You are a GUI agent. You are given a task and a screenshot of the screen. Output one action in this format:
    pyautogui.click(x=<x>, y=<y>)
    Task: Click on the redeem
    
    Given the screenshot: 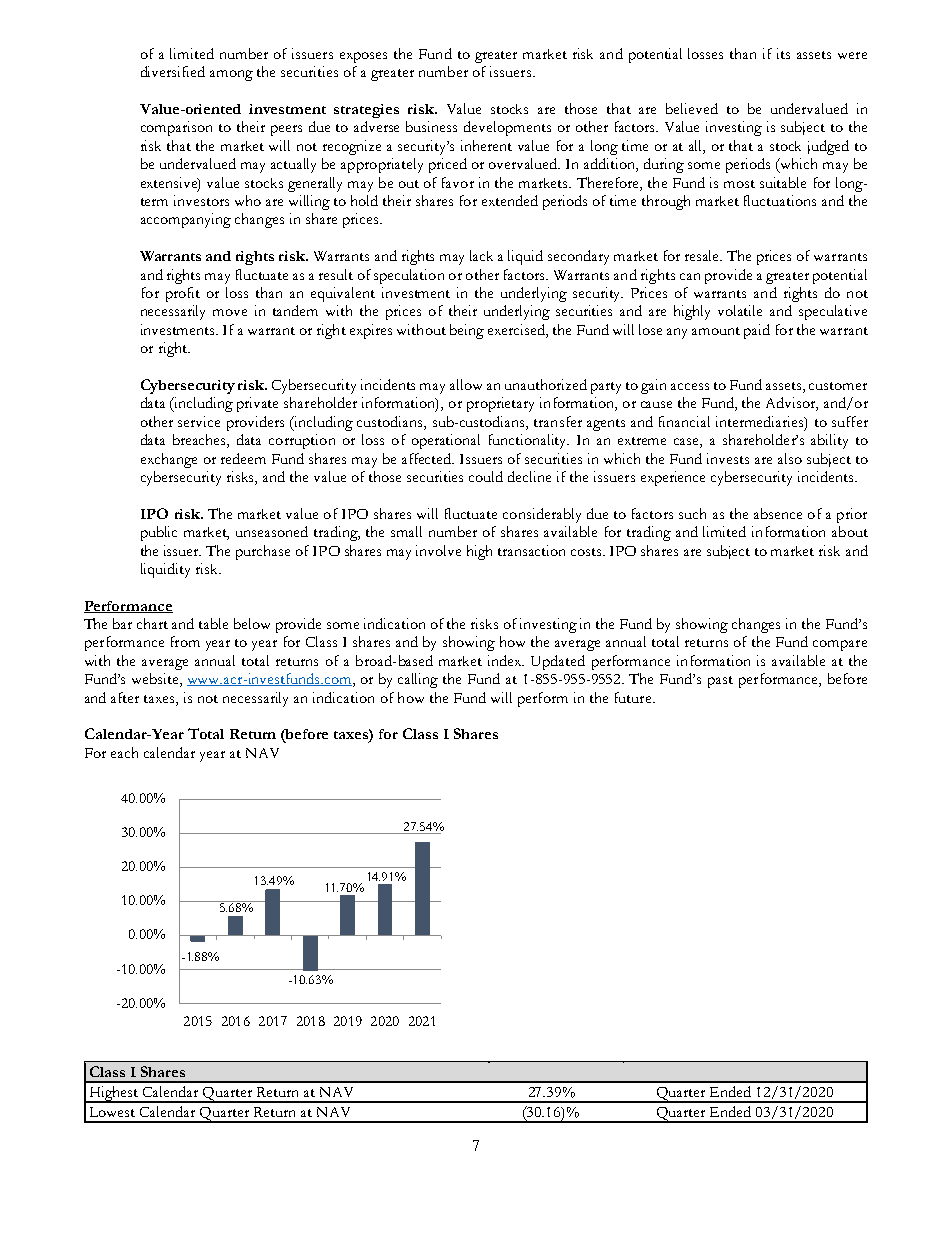 What is the action you would take?
    pyautogui.click(x=243, y=458)
